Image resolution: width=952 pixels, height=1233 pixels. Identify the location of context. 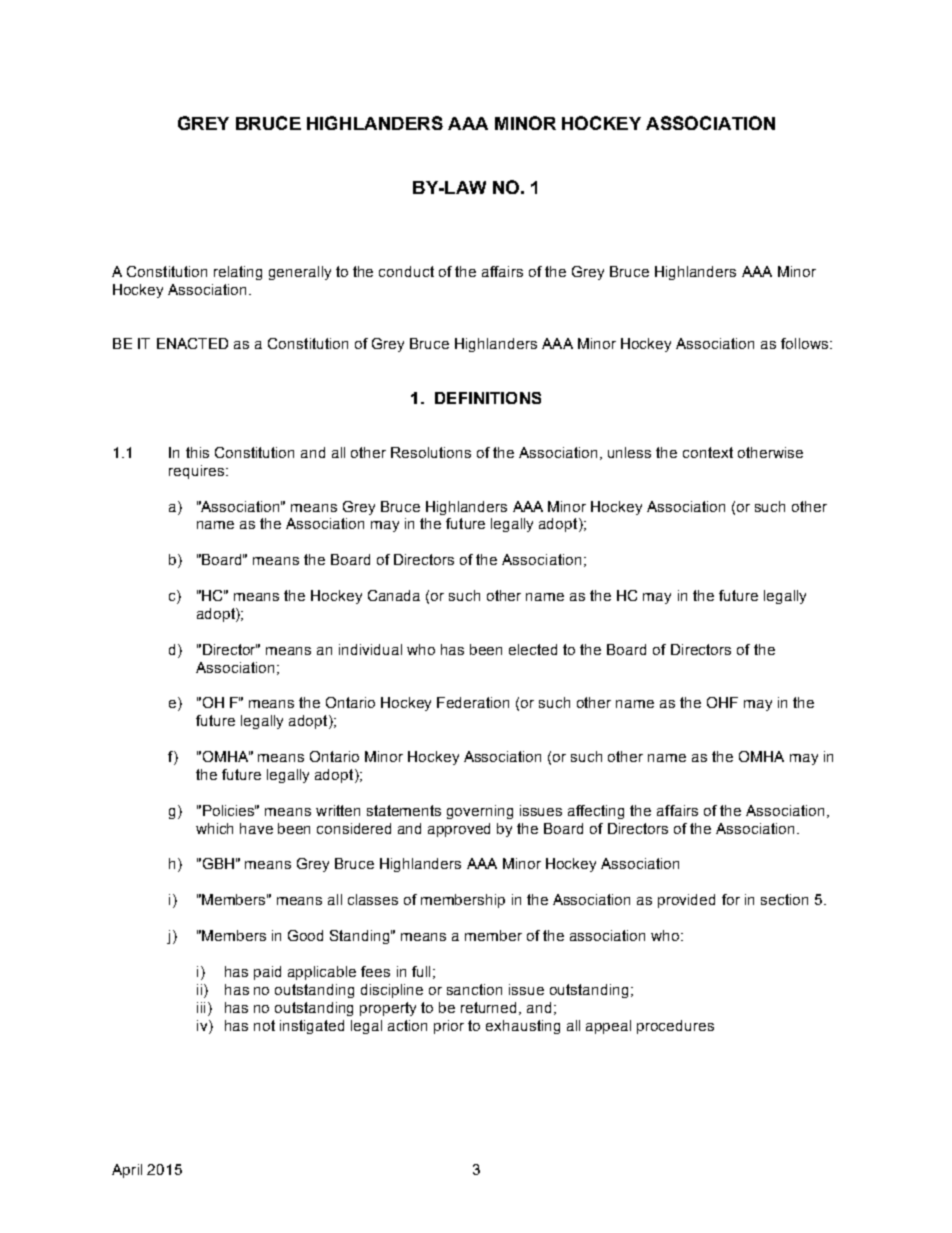
(708, 452).
